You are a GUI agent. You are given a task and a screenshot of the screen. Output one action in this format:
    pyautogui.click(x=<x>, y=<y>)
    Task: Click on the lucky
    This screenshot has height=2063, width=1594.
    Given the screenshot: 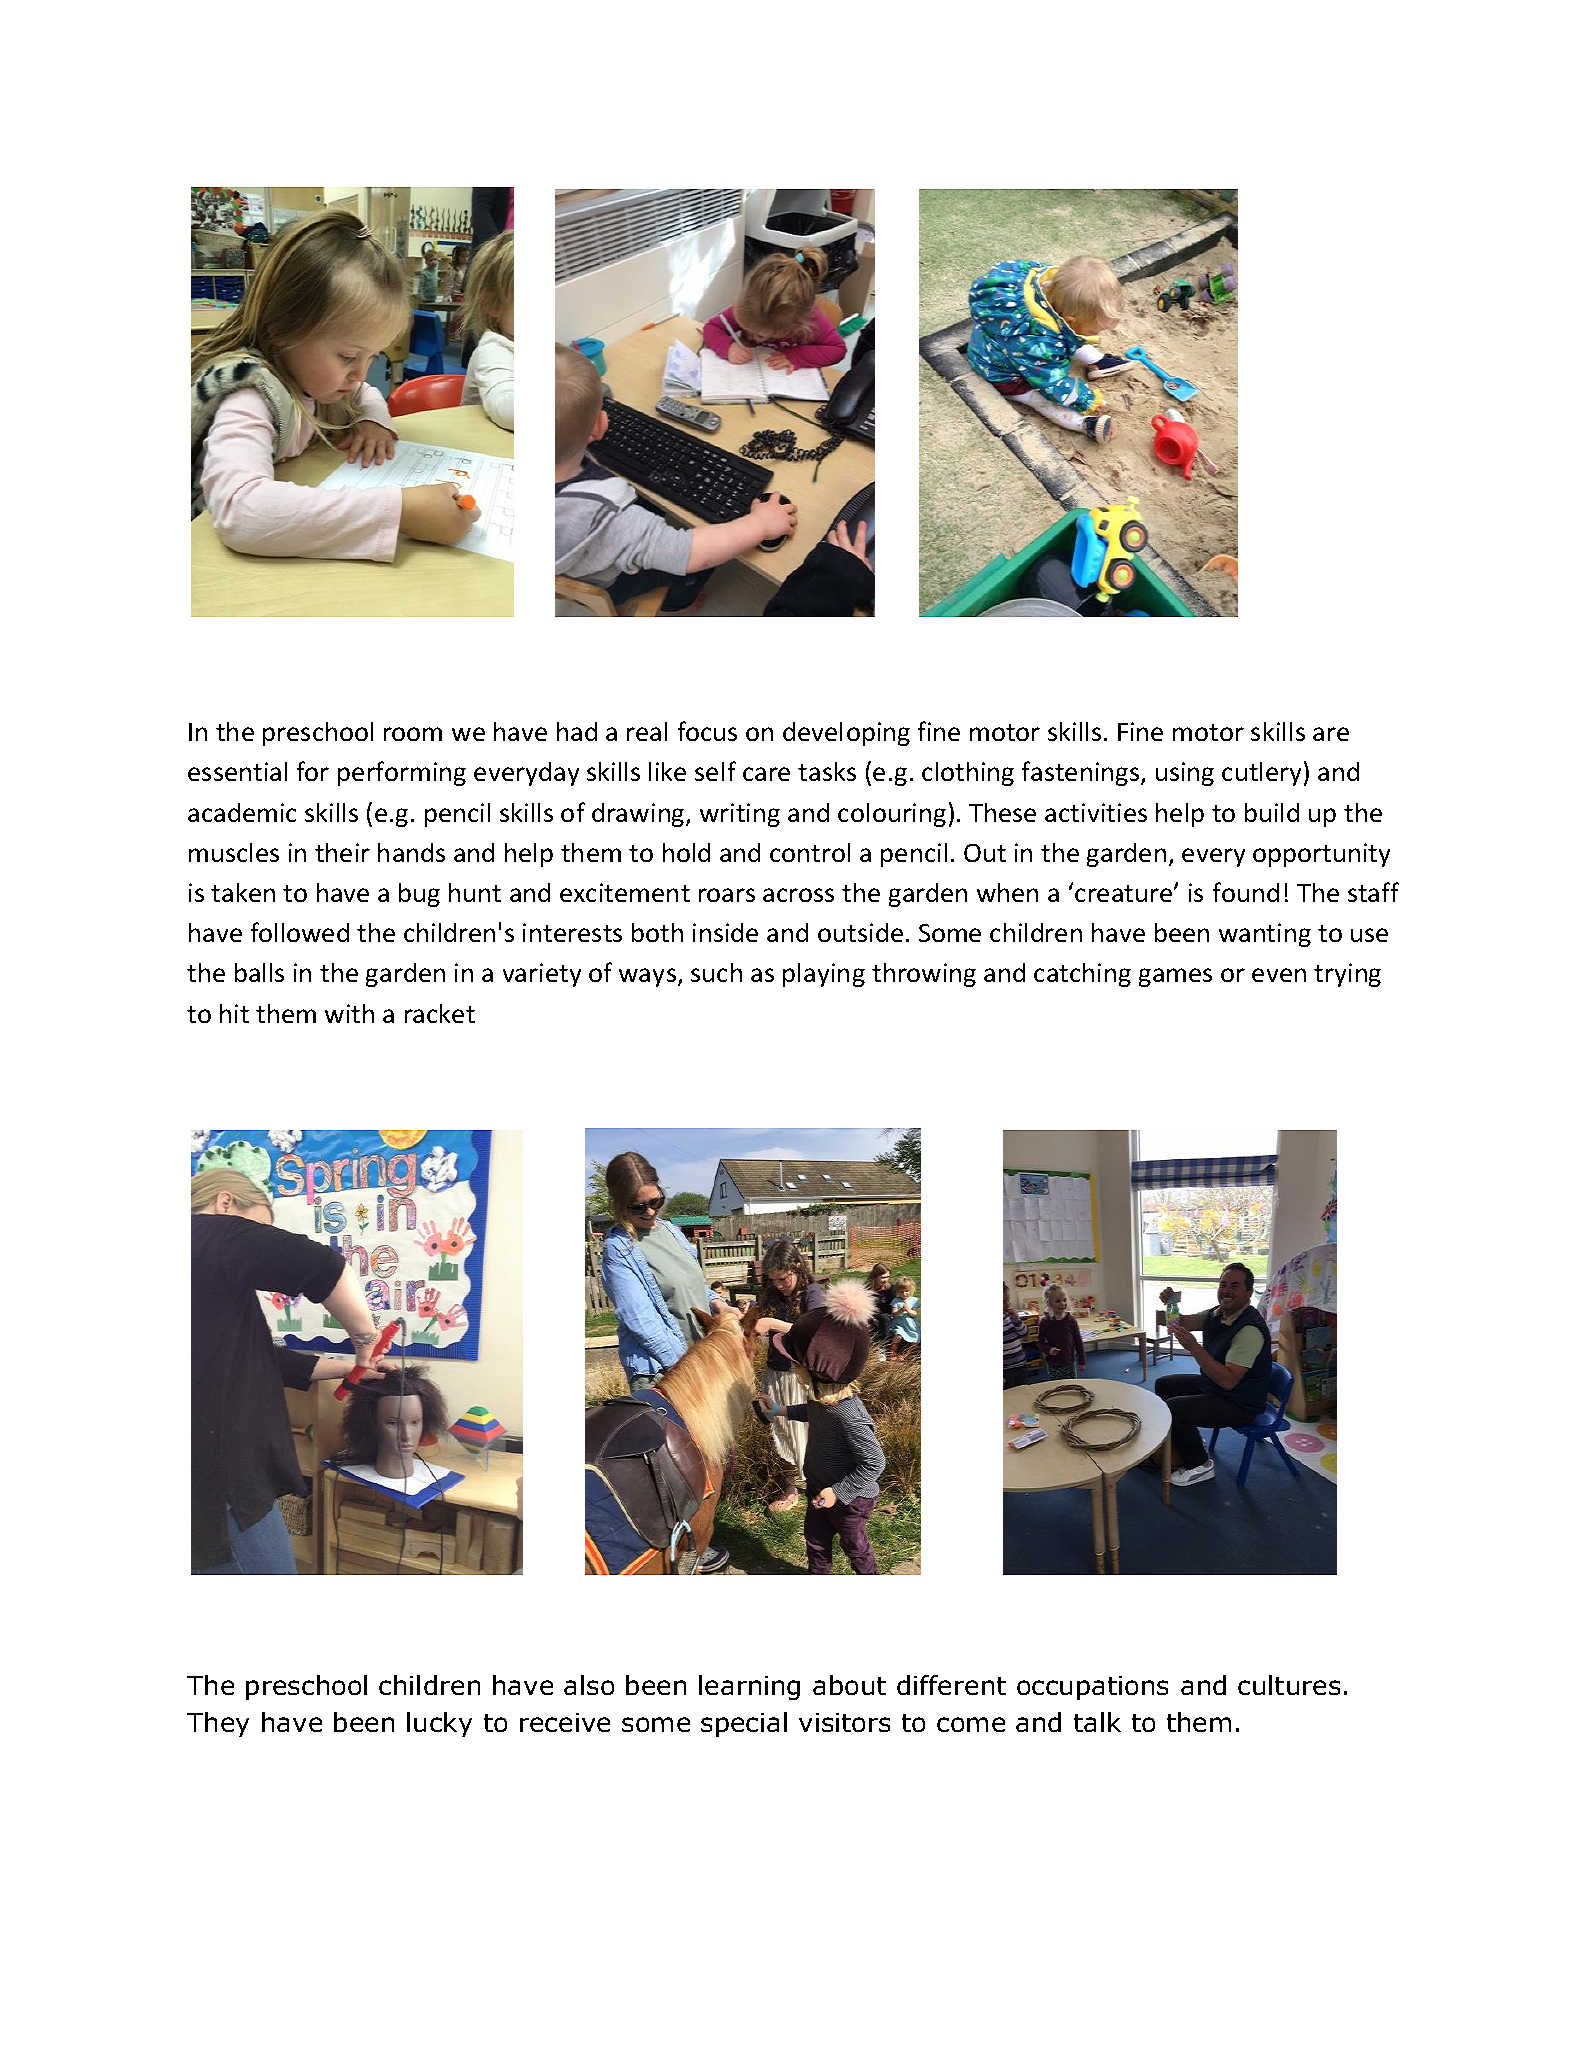 What is the action you would take?
    pyautogui.click(x=439, y=1724)
